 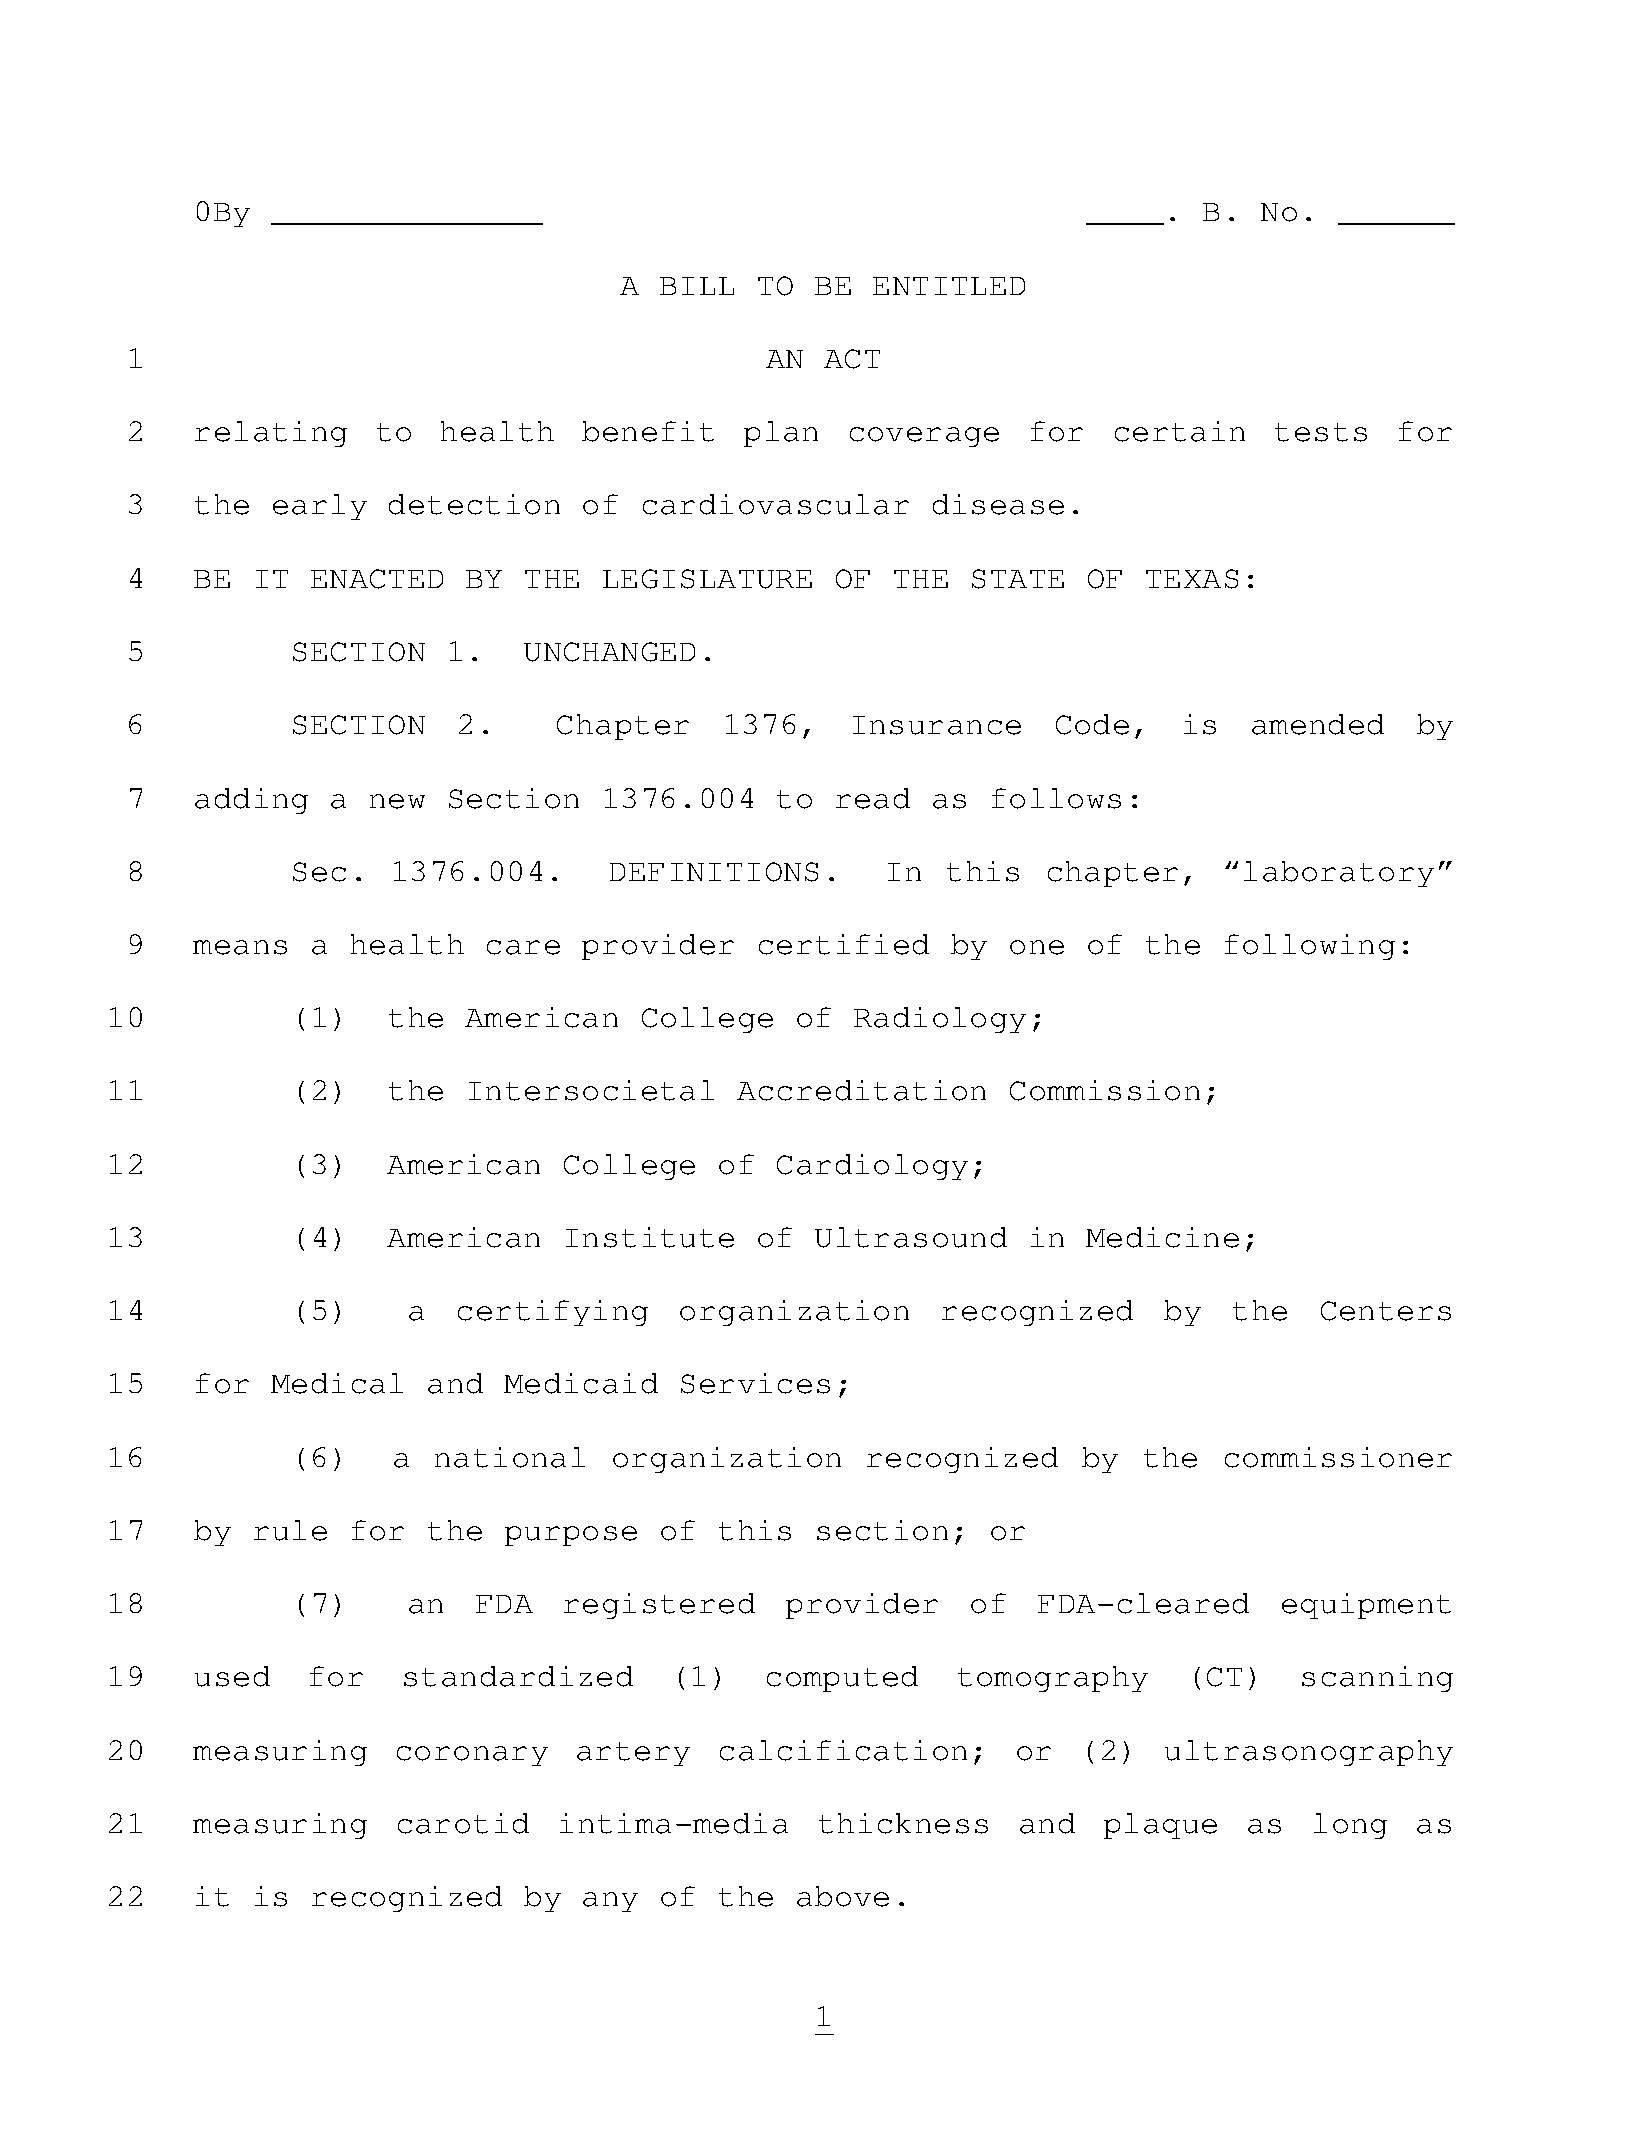 I want to click on above, so click(x=843, y=1896).
